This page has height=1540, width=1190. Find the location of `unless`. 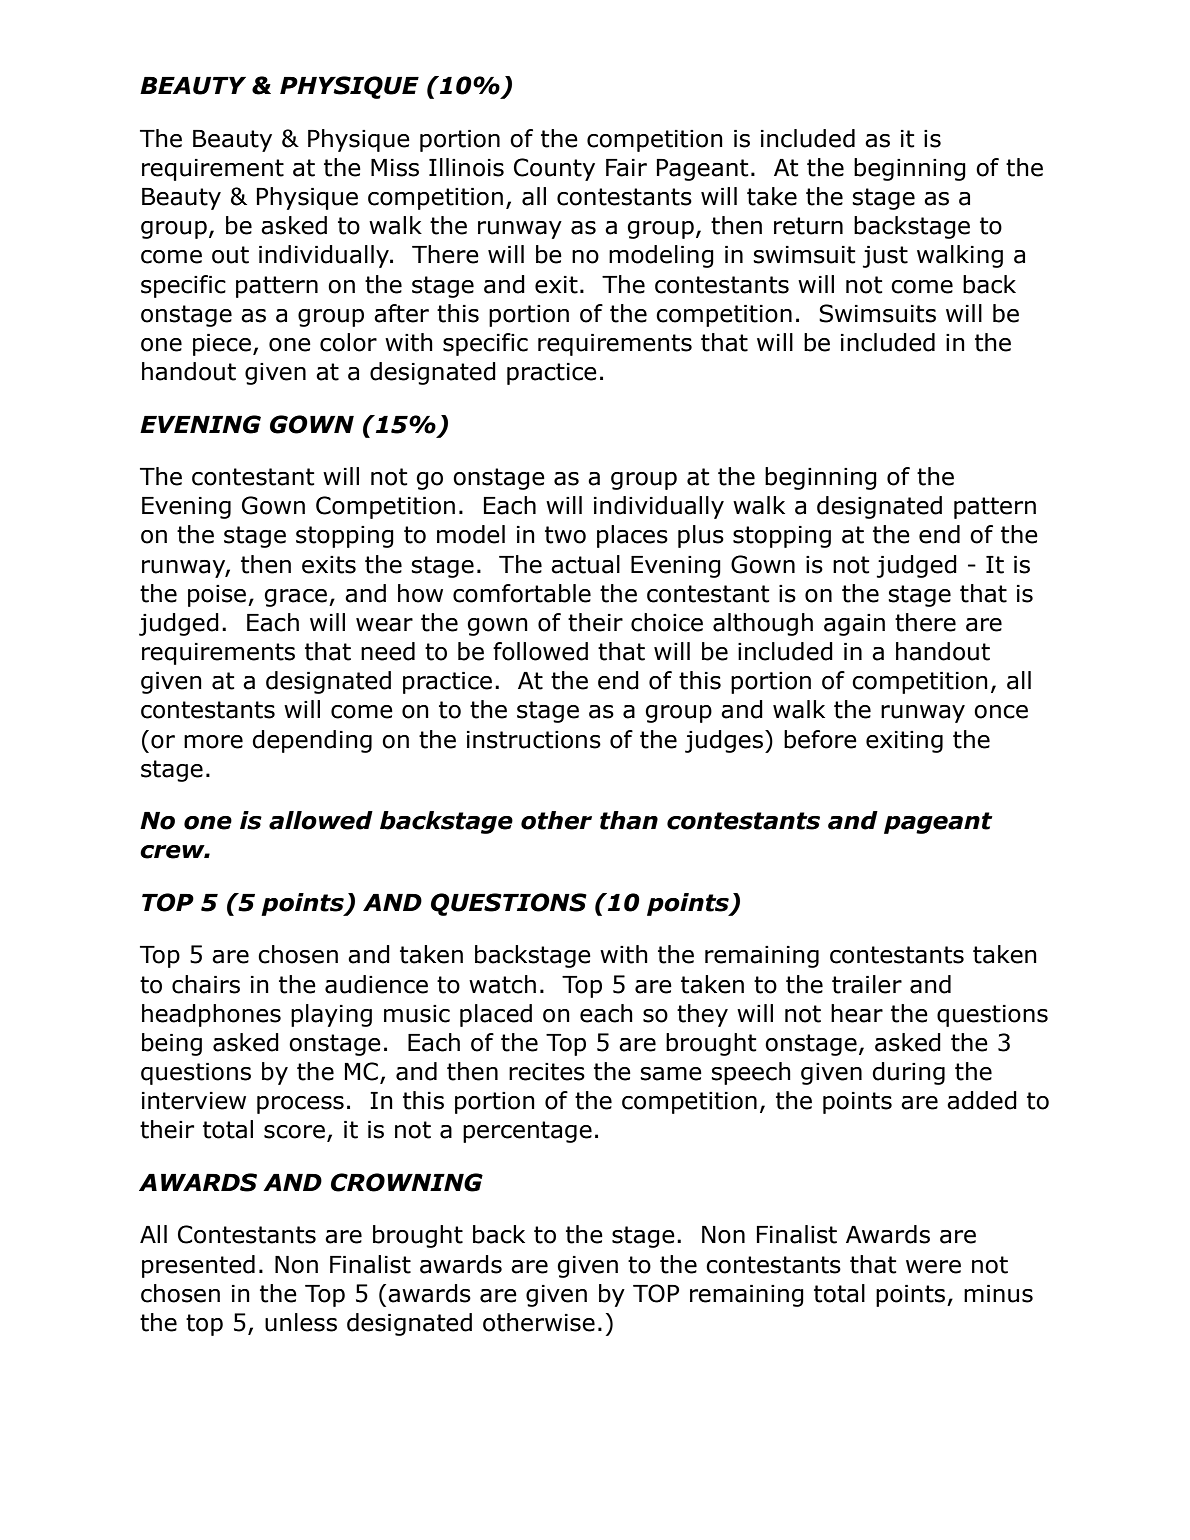

unless is located at coordinates (301, 1322).
